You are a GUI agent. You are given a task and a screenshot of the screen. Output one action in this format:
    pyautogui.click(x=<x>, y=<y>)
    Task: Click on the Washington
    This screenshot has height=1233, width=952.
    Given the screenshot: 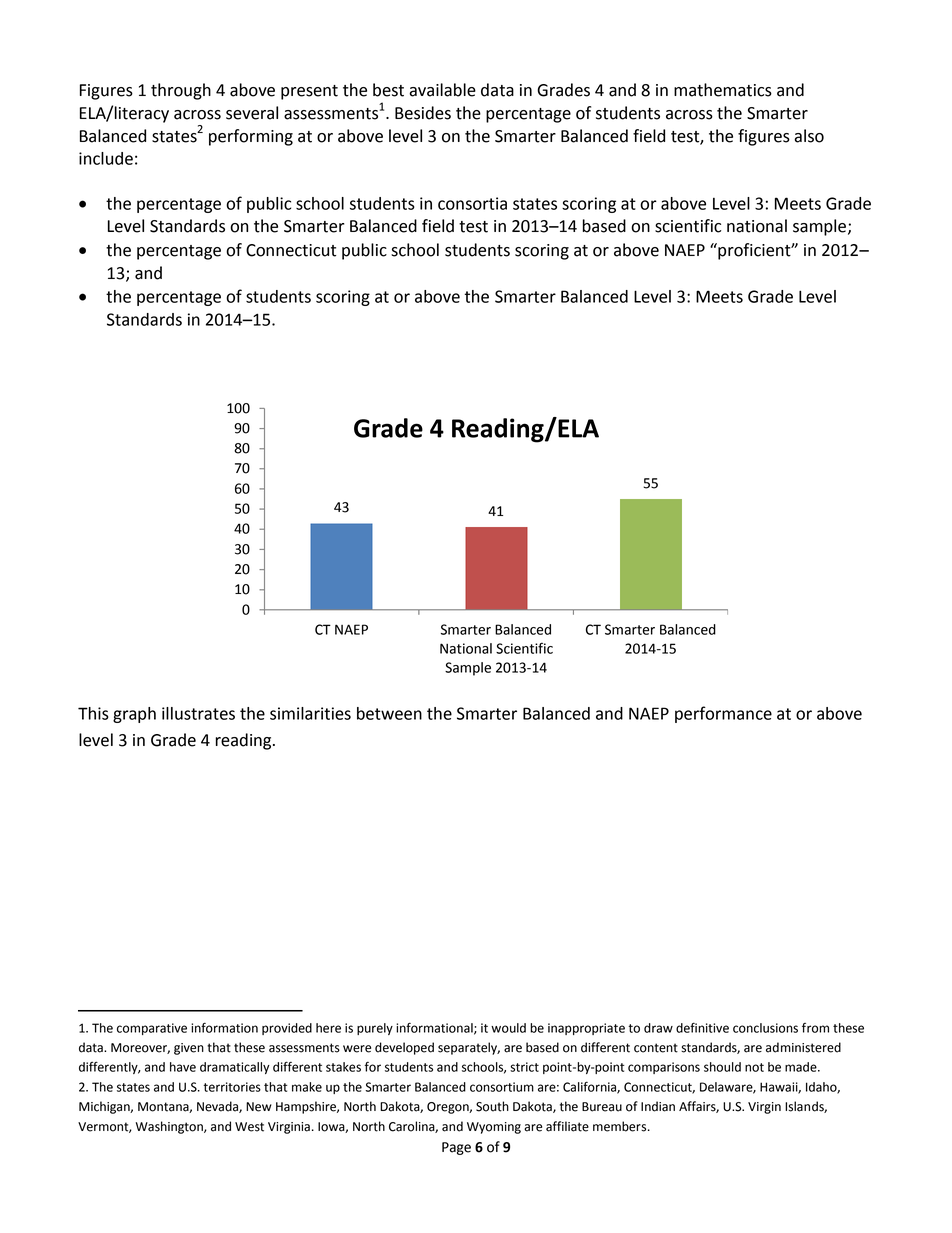 What is the action you would take?
    pyautogui.click(x=170, y=1127)
